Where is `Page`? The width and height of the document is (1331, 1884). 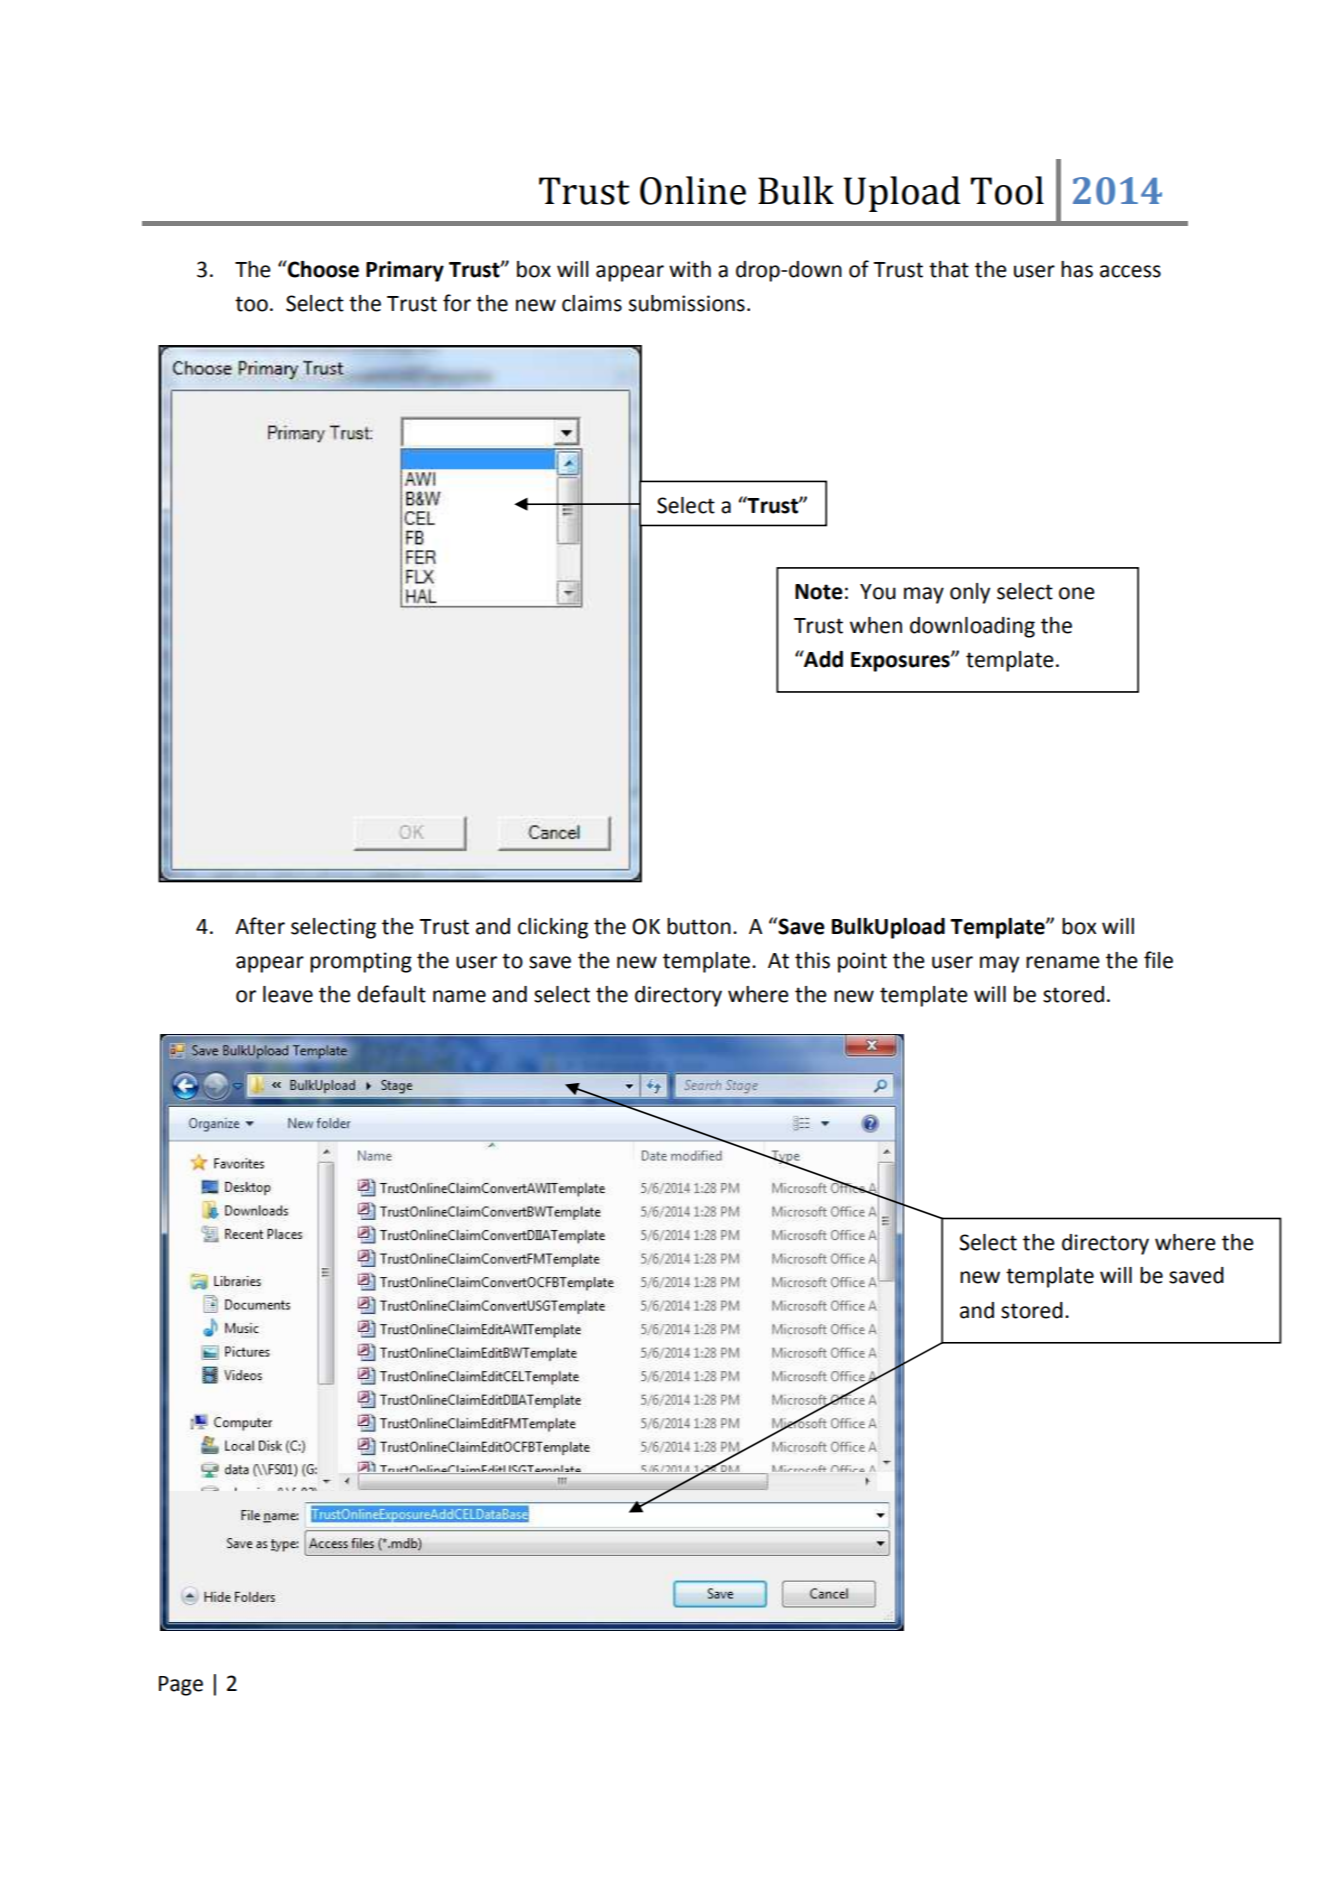 Page is located at coordinates (181, 1686).
